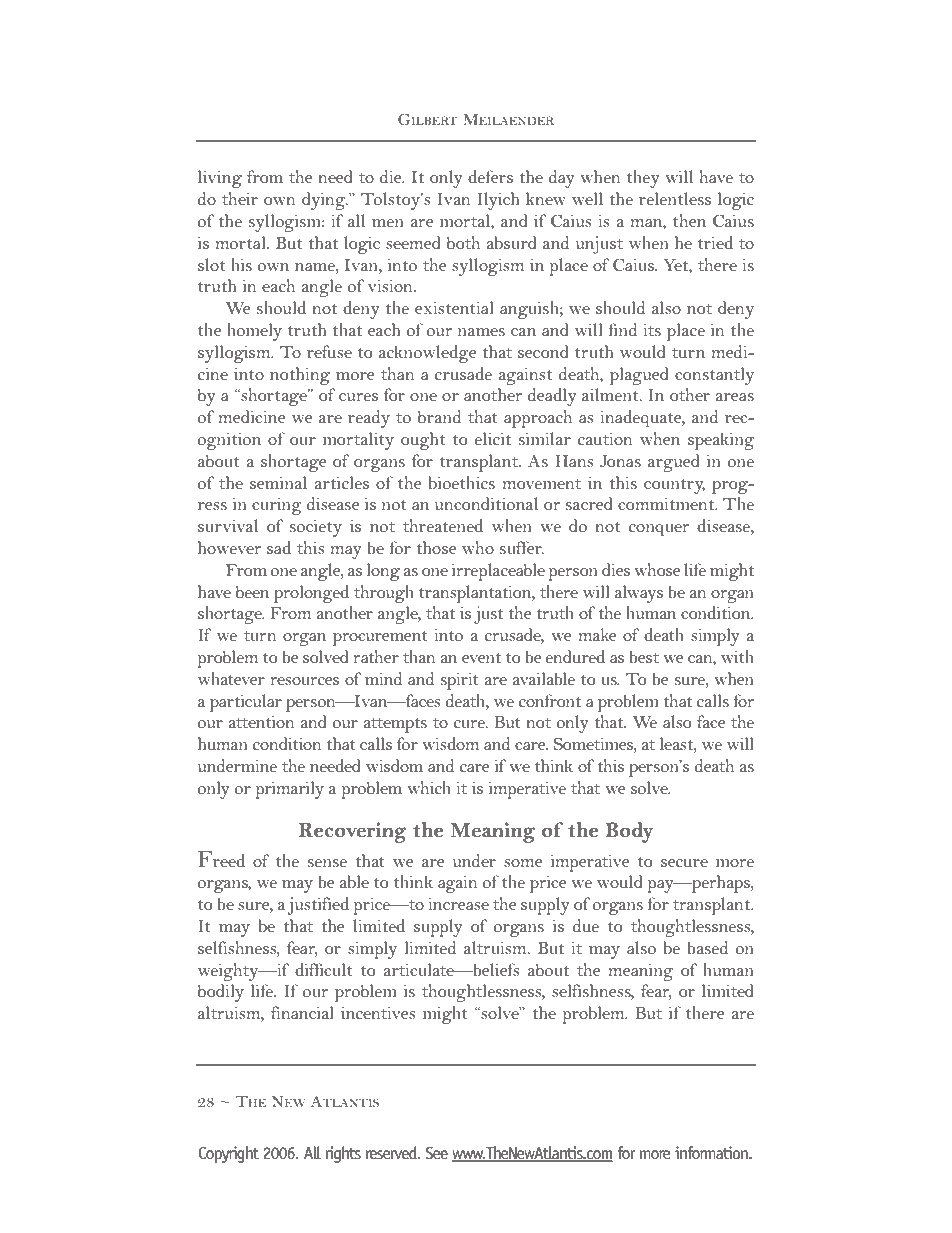 The width and height of the screenshot is (952, 1233). Describe the element at coordinates (392, 1153) in the screenshot. I see `reserved` at that location.
